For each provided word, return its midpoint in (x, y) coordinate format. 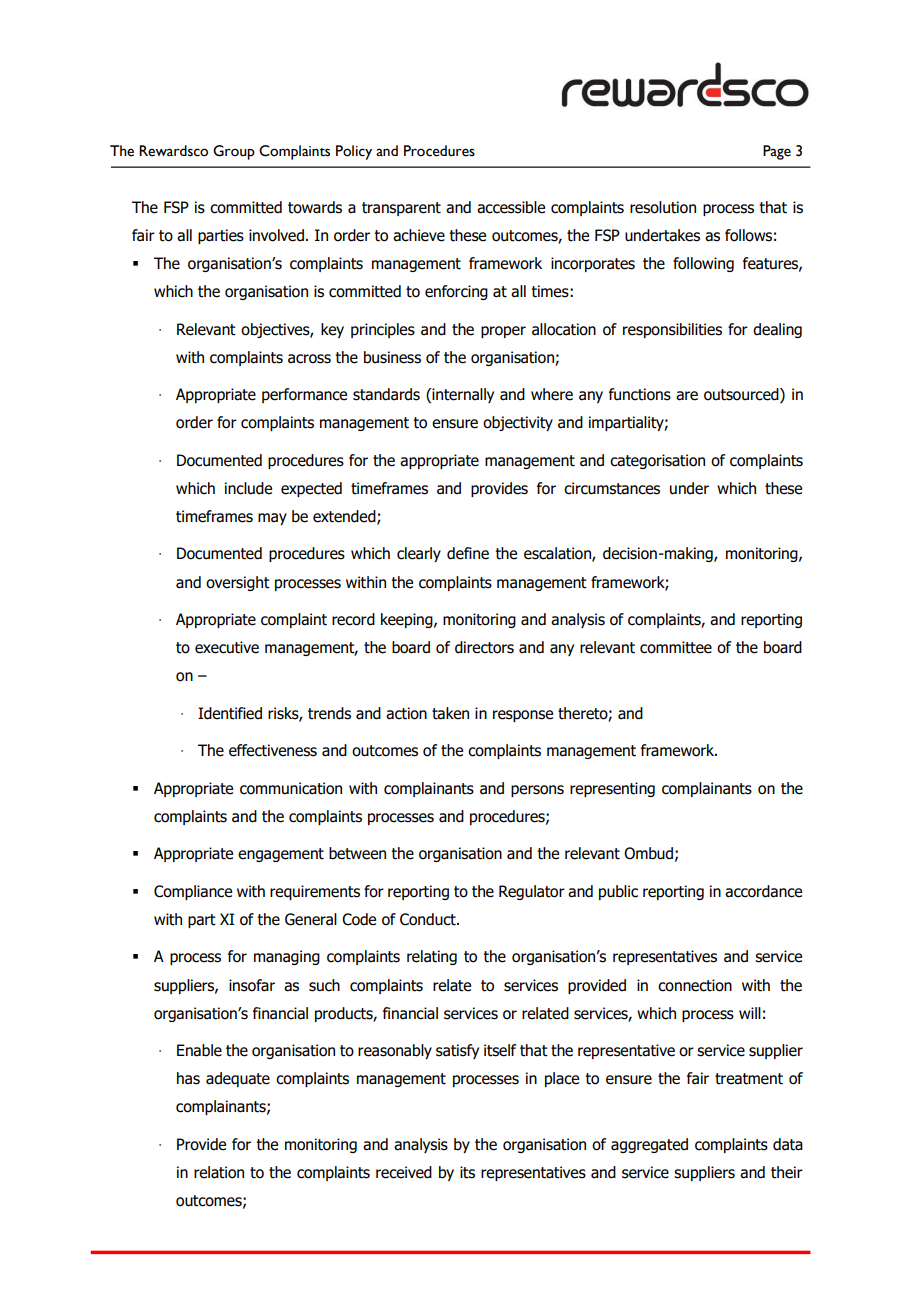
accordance (763, 891)
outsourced (742, 395)
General (311, 919)
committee (676, 647)
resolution (663, 207)
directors (484, 647)
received (404, 1172)
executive (227, 647)
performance (304, 395)
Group (234, 152)
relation (219, 1172)
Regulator (532, 892)
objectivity (518, 423)
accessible (511, 207)
